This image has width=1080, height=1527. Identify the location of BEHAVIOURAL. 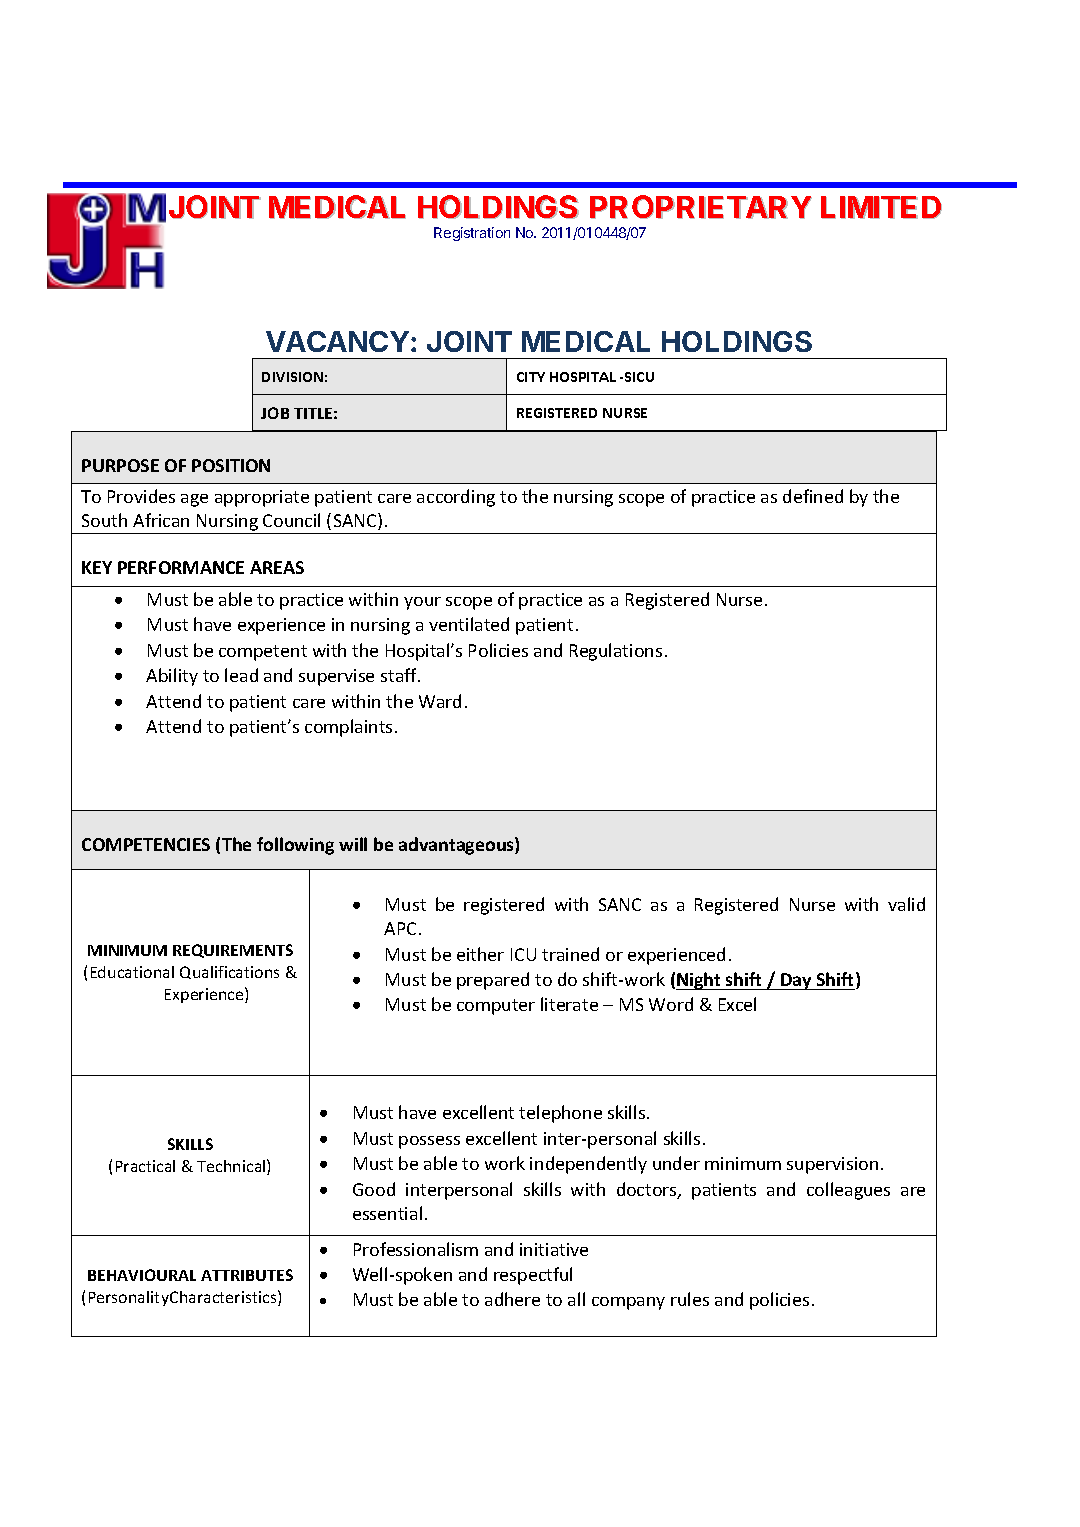
(142, 1275).
